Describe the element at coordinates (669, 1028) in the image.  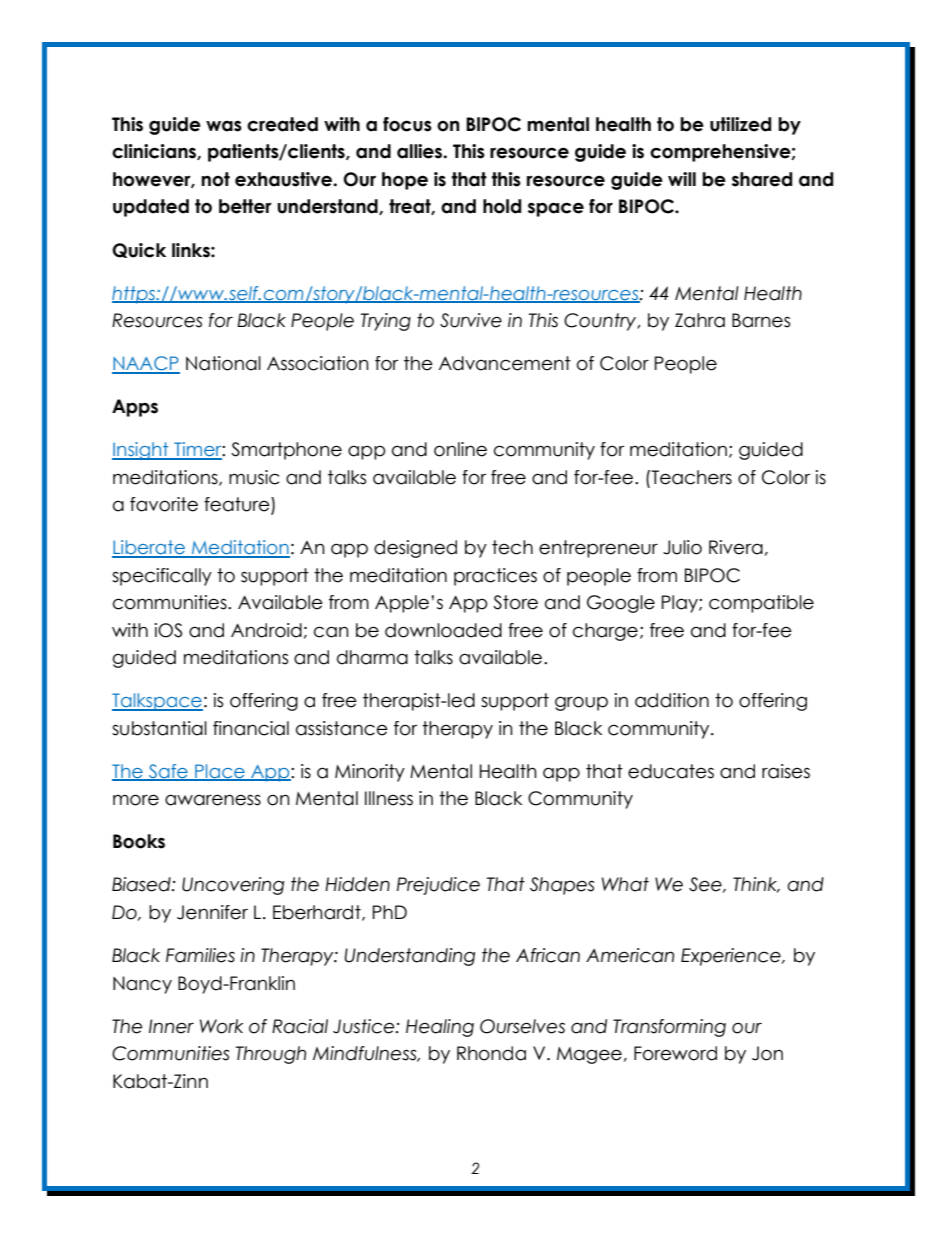
I see `Transforming` at that location.
